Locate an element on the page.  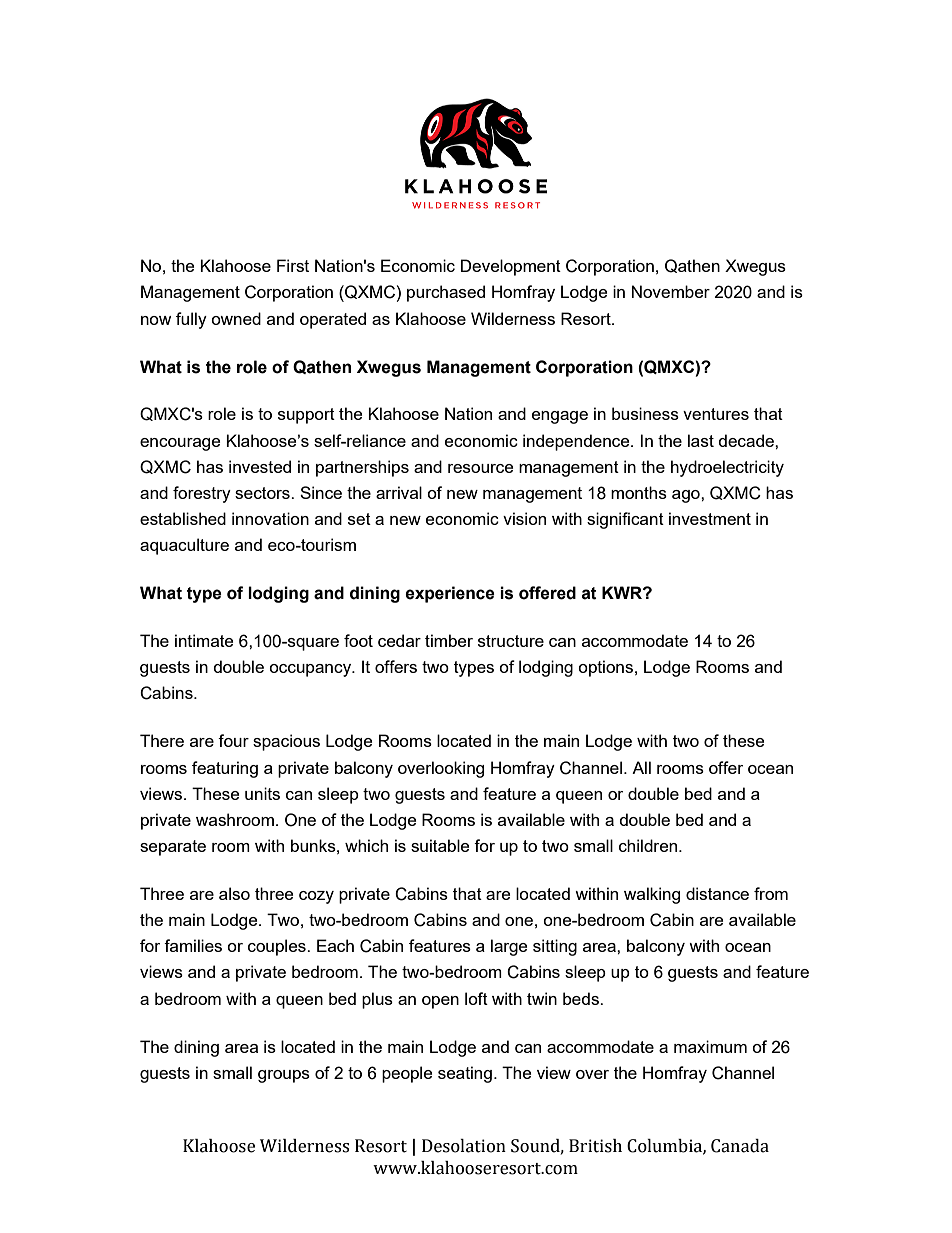
groups is located at coordinates (284, 1076).
